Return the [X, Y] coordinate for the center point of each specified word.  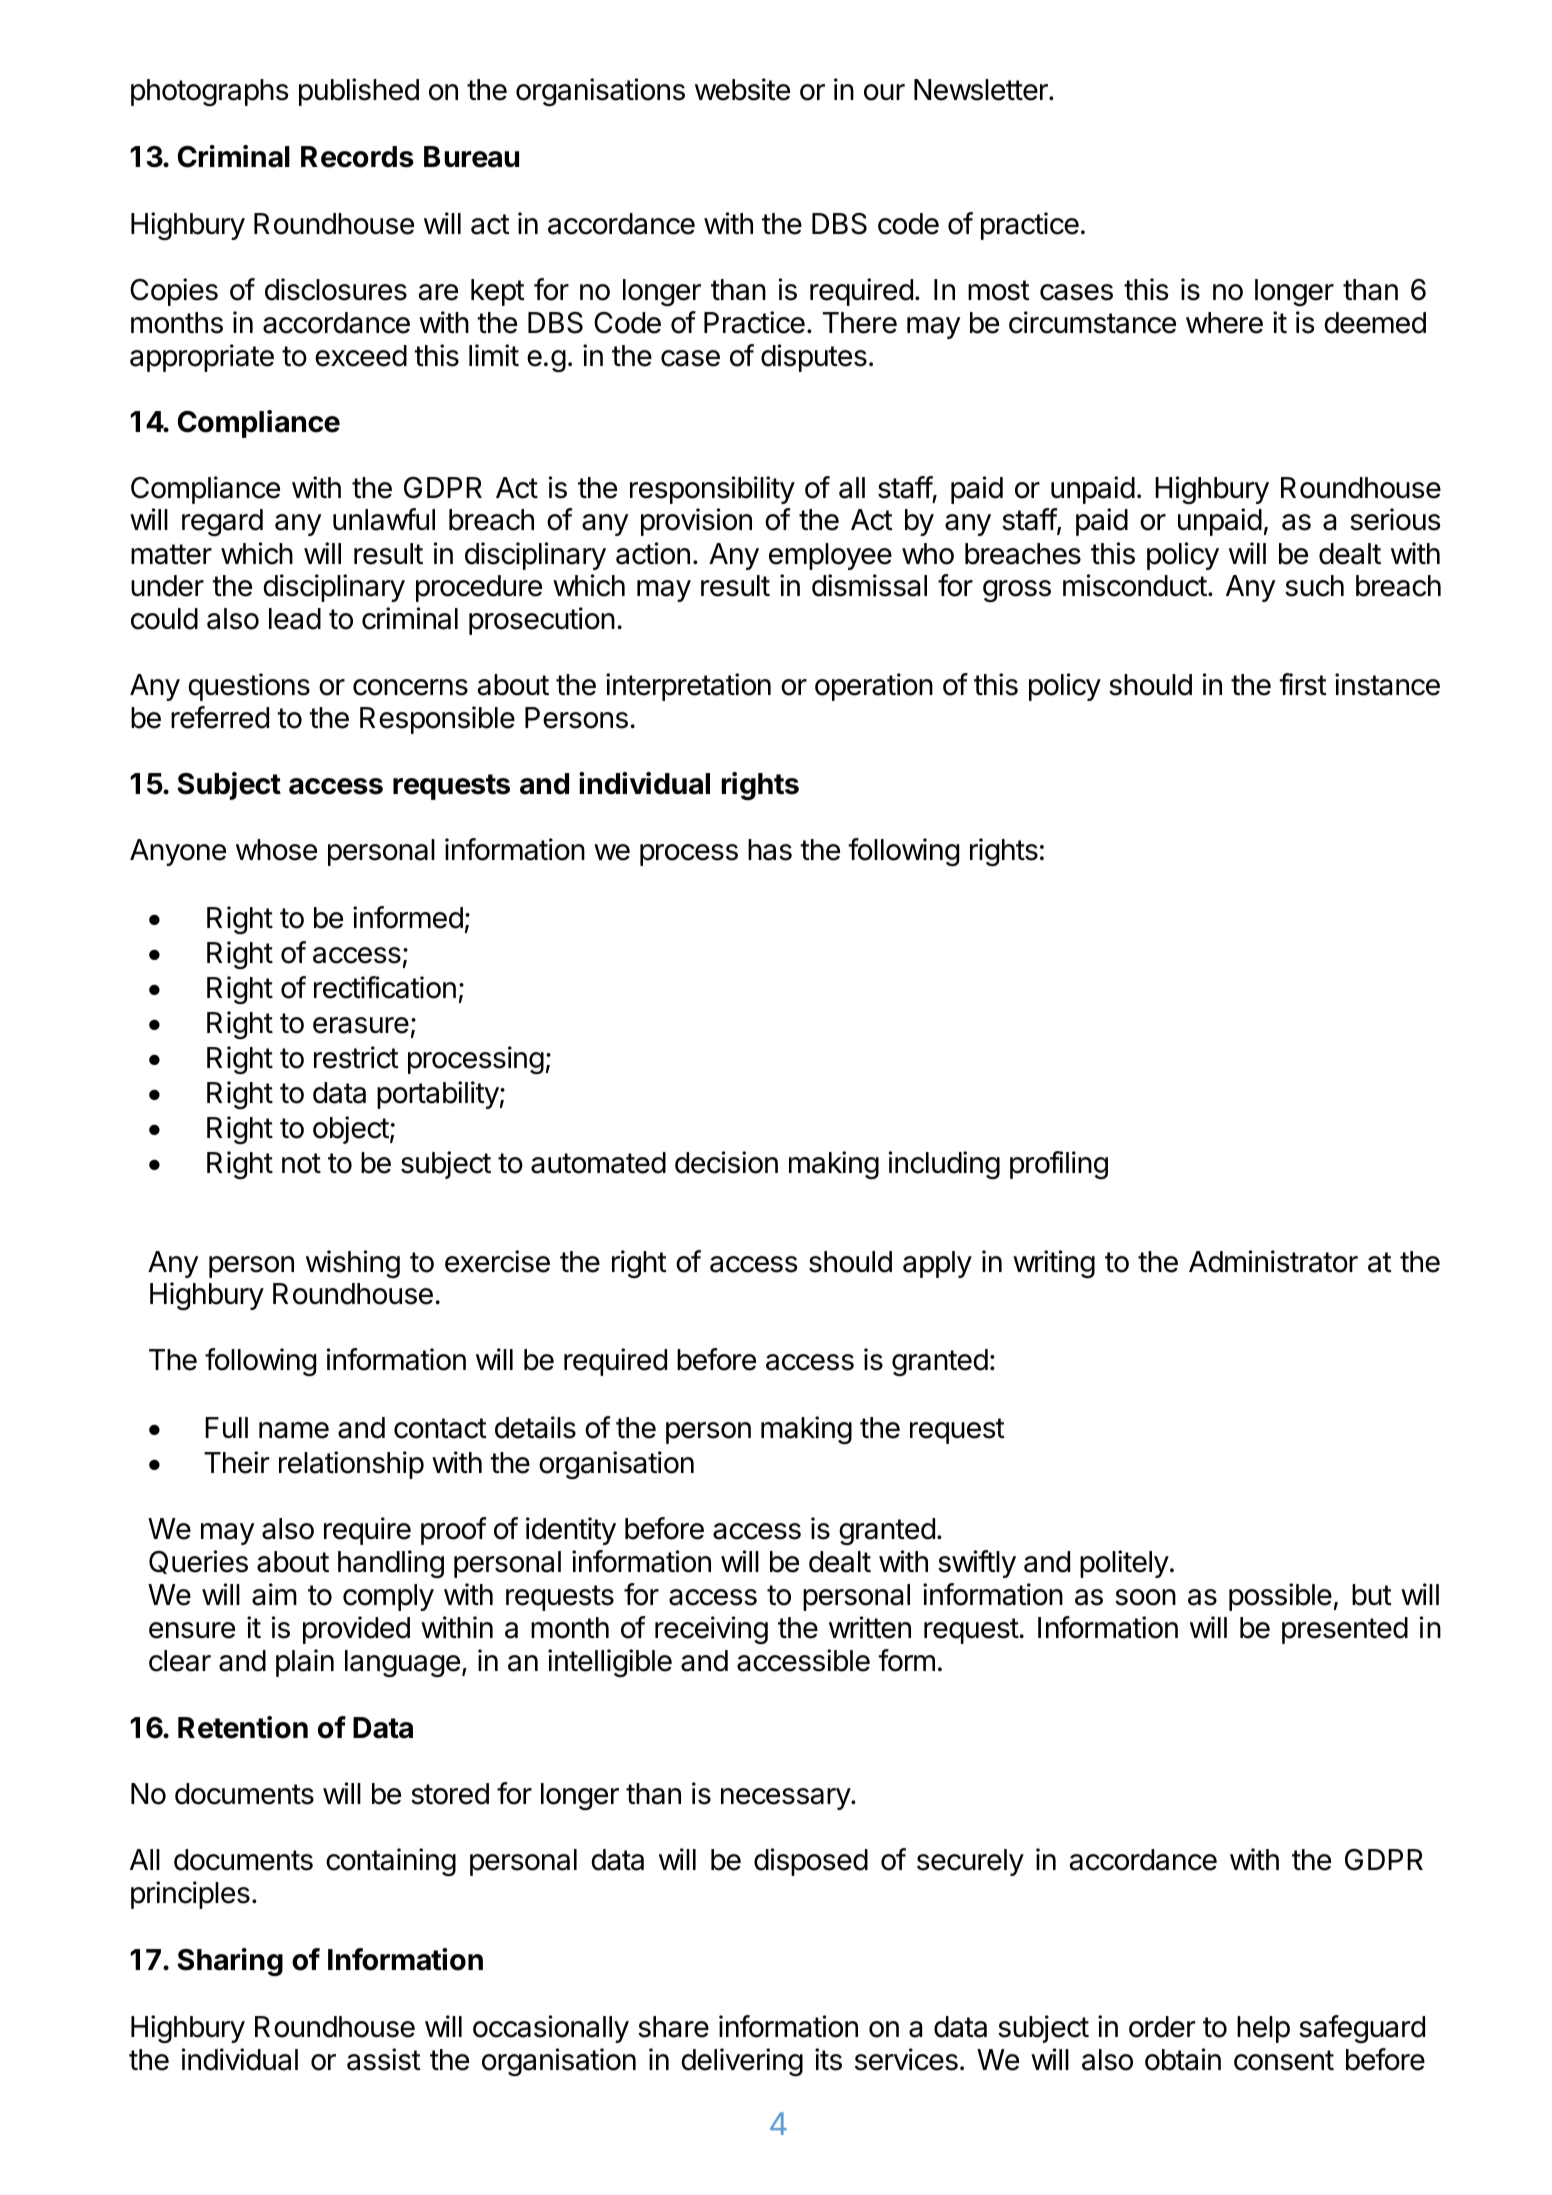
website [742, 89]
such [1314, 586]
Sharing [230, 1962]
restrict [356, 1057]
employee [830, 556]
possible [1280, 1597]
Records [357, 157]
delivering [742, 2062]
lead [295, 619]
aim [274, 1594]
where [1224, 323]
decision [726, 1162]
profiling [1059, 1165]
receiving [711, 1630]
